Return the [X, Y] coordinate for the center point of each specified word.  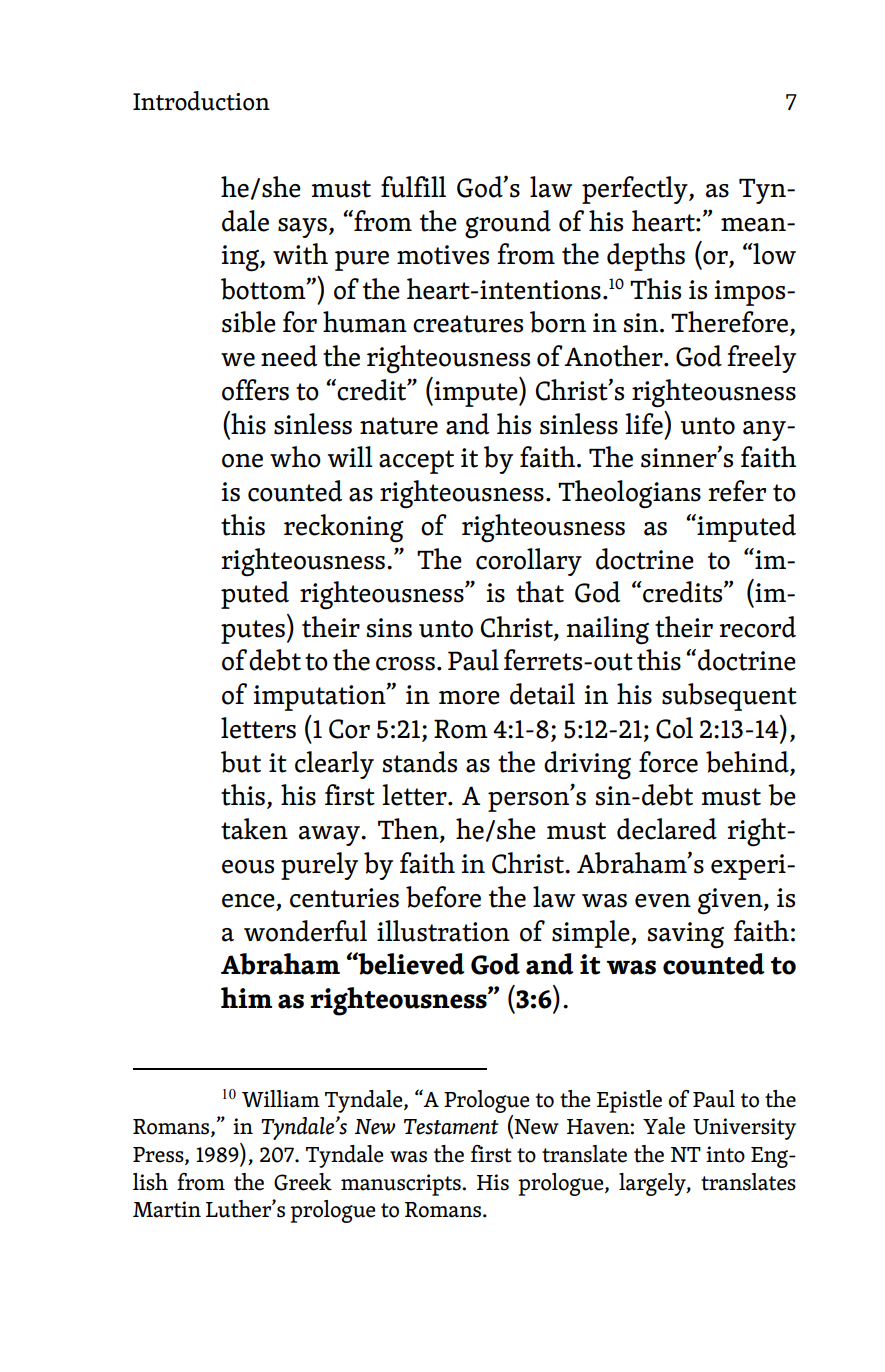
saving [685, 935]
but [241, 762]
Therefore [731, 323]
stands [419, 762]
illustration [443, 931]
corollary [529, 562]
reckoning [344, 528]
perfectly [636, 190]
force [668, 762]
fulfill [413, 187]
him [246, 997]
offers [255, 390]
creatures [468, 324]
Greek [303, 1182]
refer [737, 491]
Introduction [201, 101]
